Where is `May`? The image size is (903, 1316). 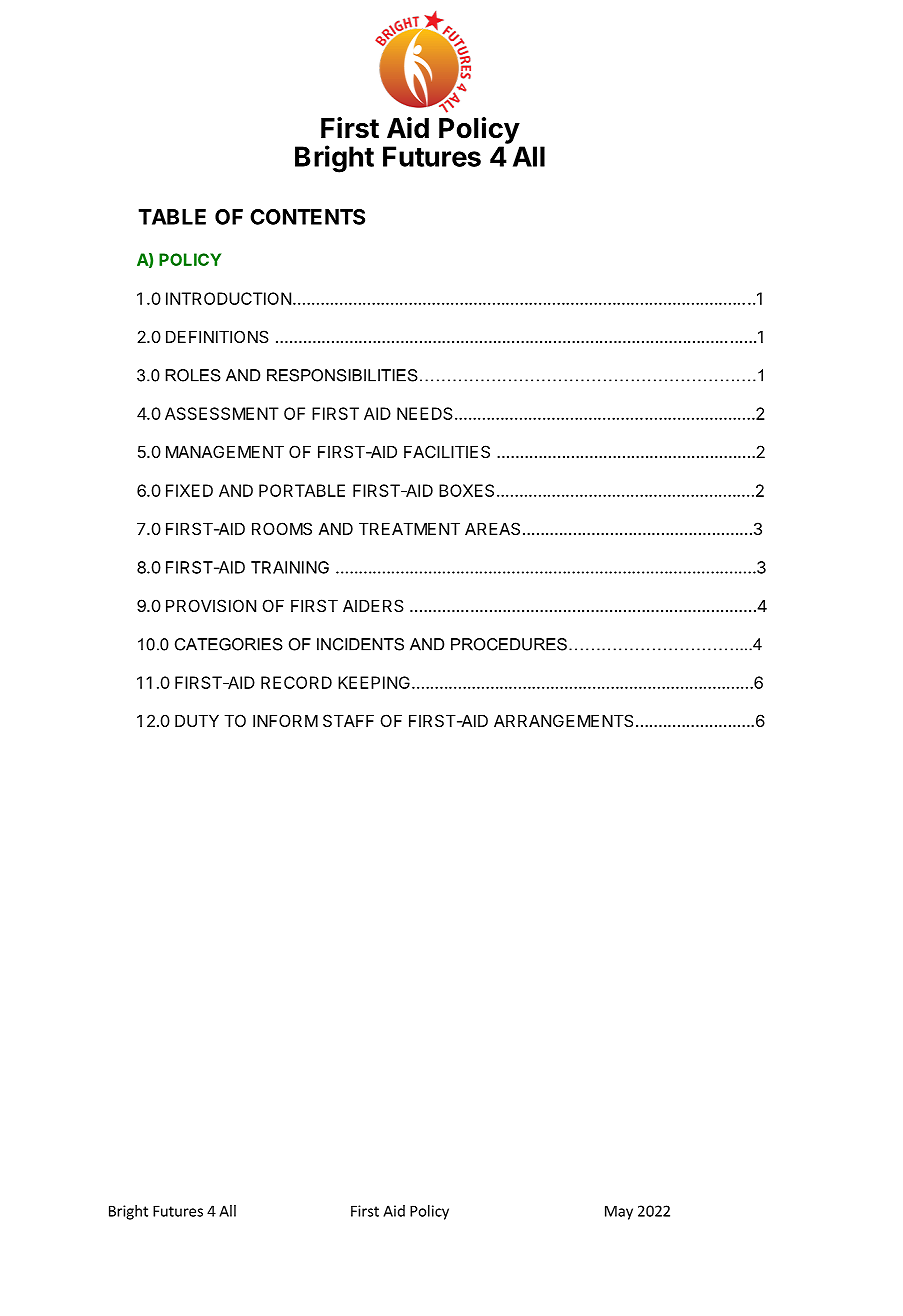
May is located at coordinates (619, 1212).
